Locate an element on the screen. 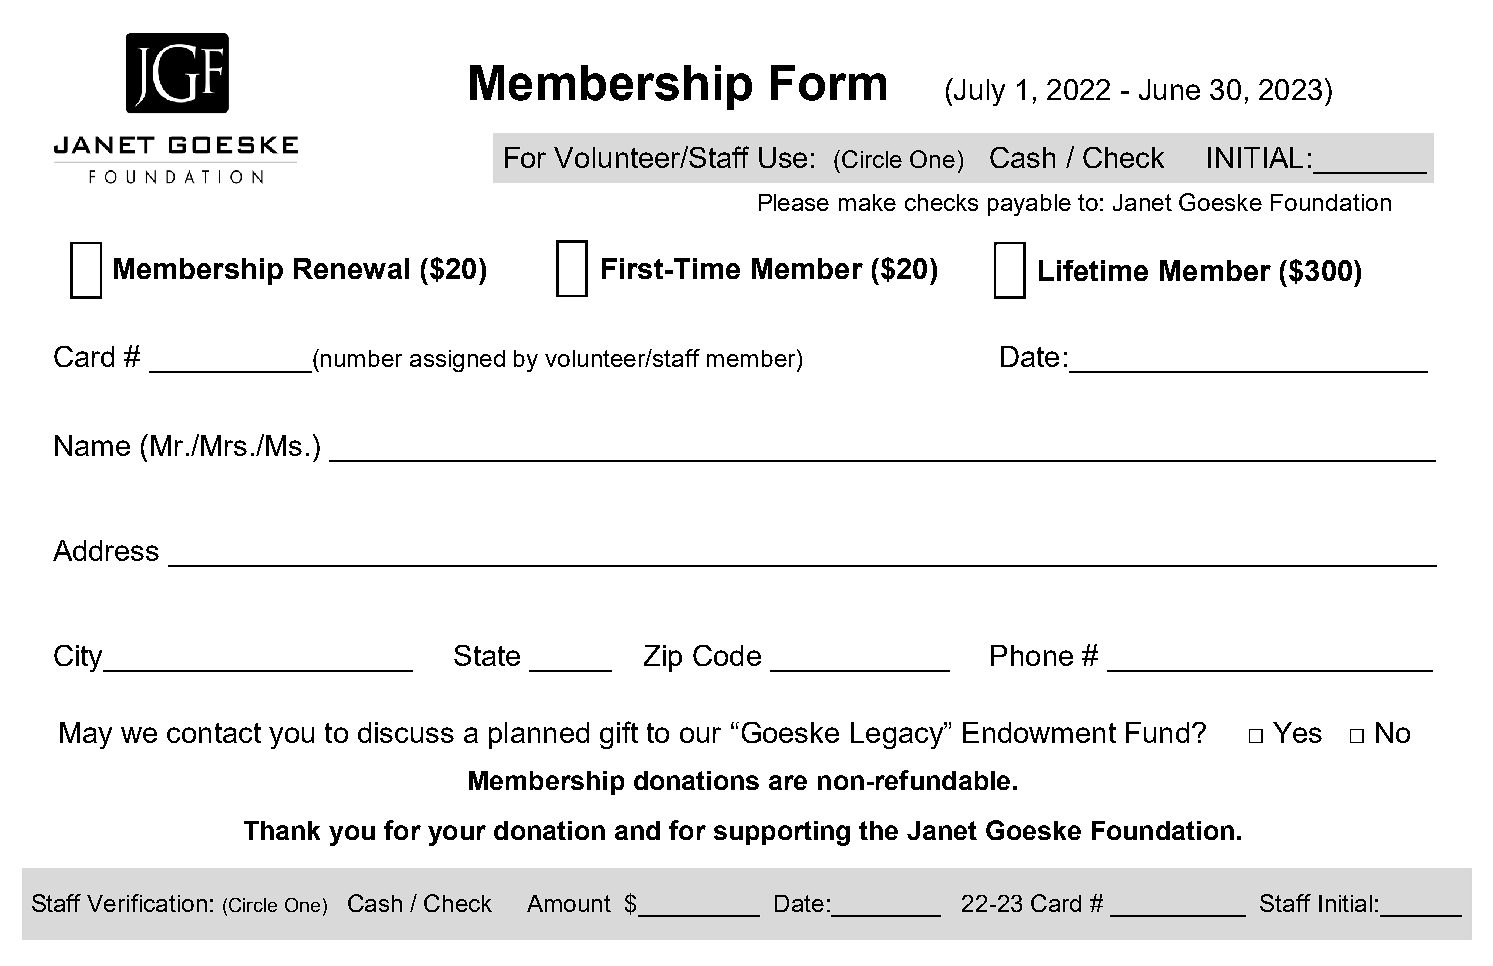 The height and width of the screenshot is (966, 1493). payable is located at coordinates (1029, 205).
